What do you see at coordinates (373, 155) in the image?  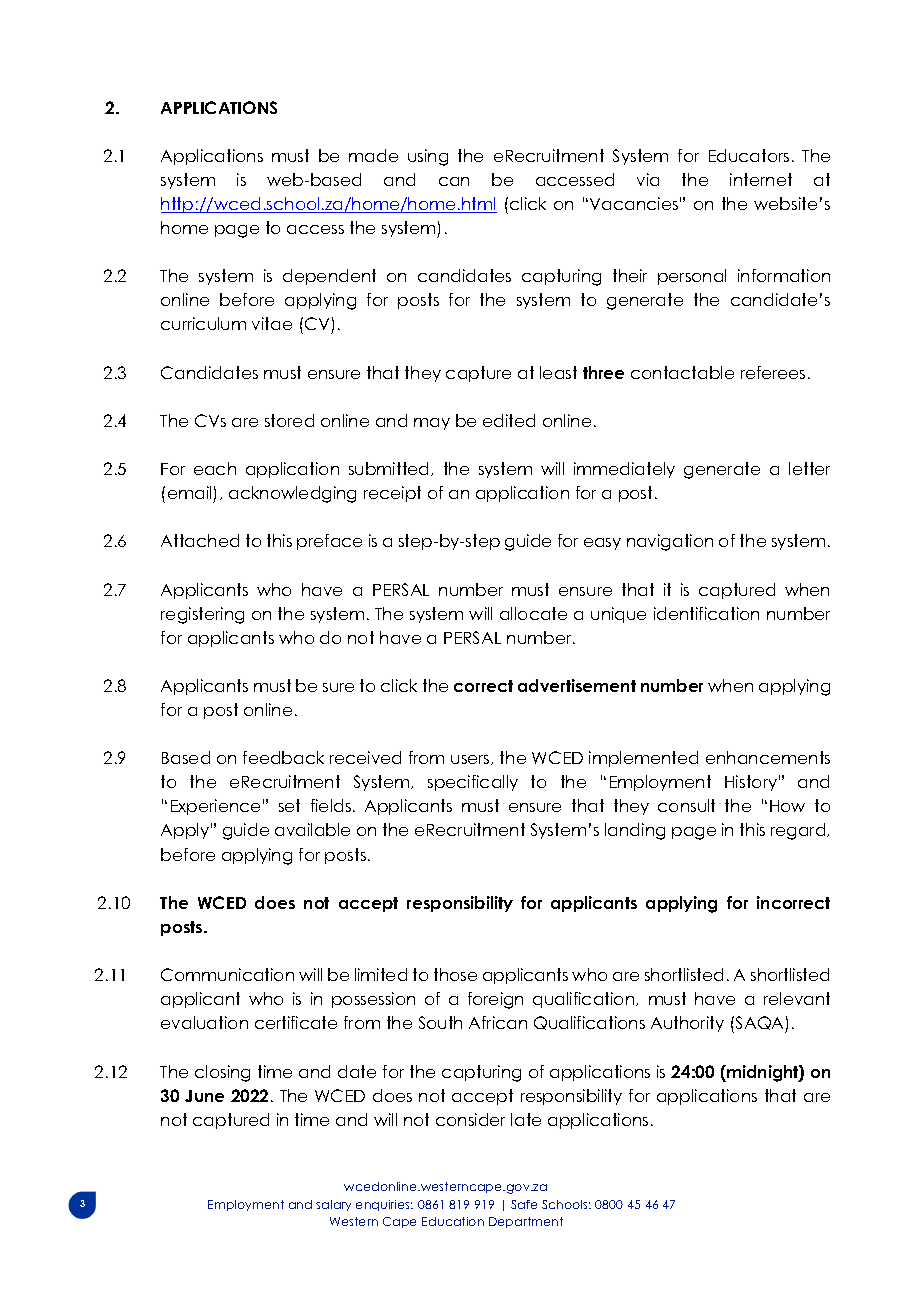 I see `made` at bounding box center [373, 155].
